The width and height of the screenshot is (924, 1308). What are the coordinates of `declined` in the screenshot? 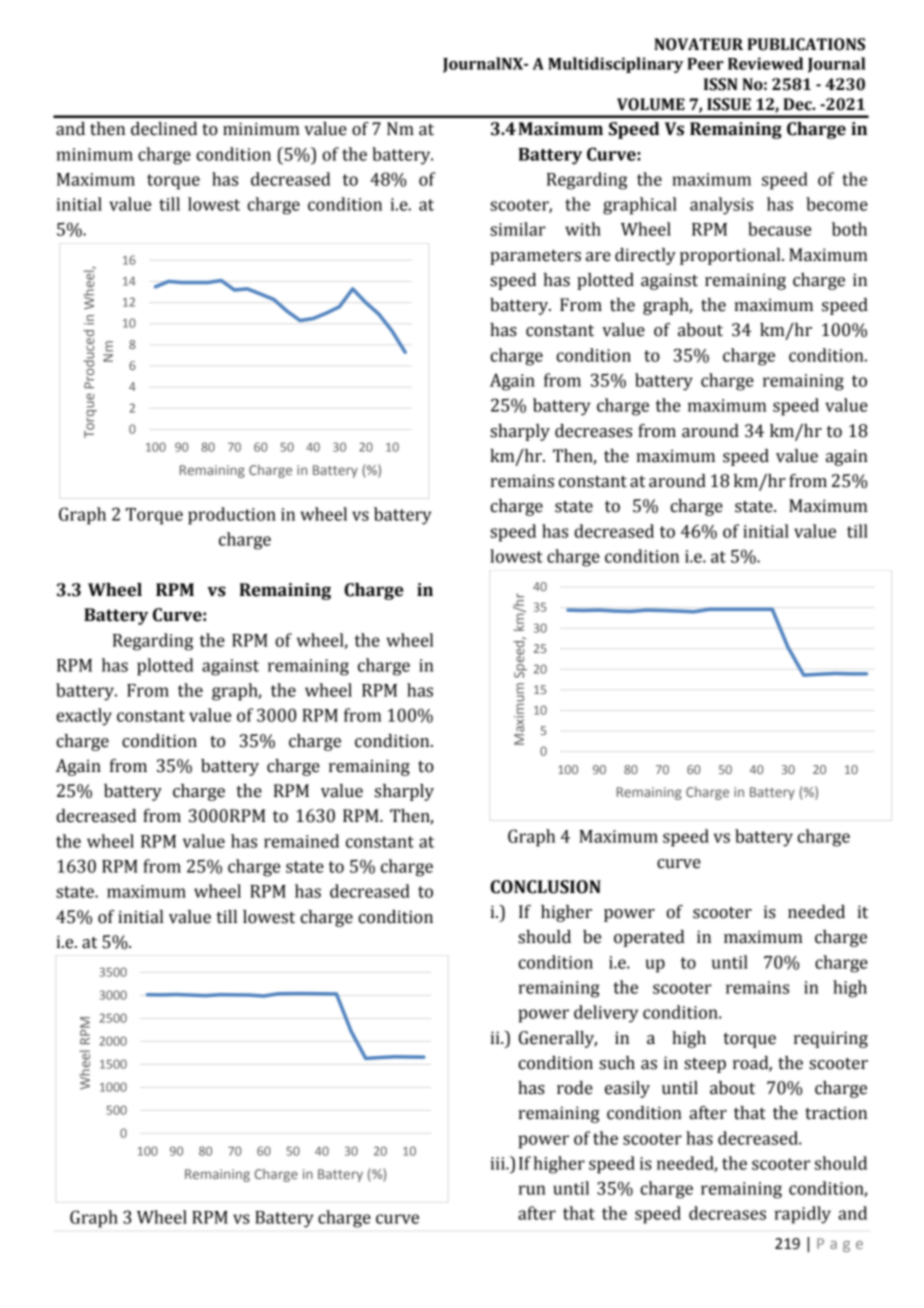 It's located at (164, 129).
